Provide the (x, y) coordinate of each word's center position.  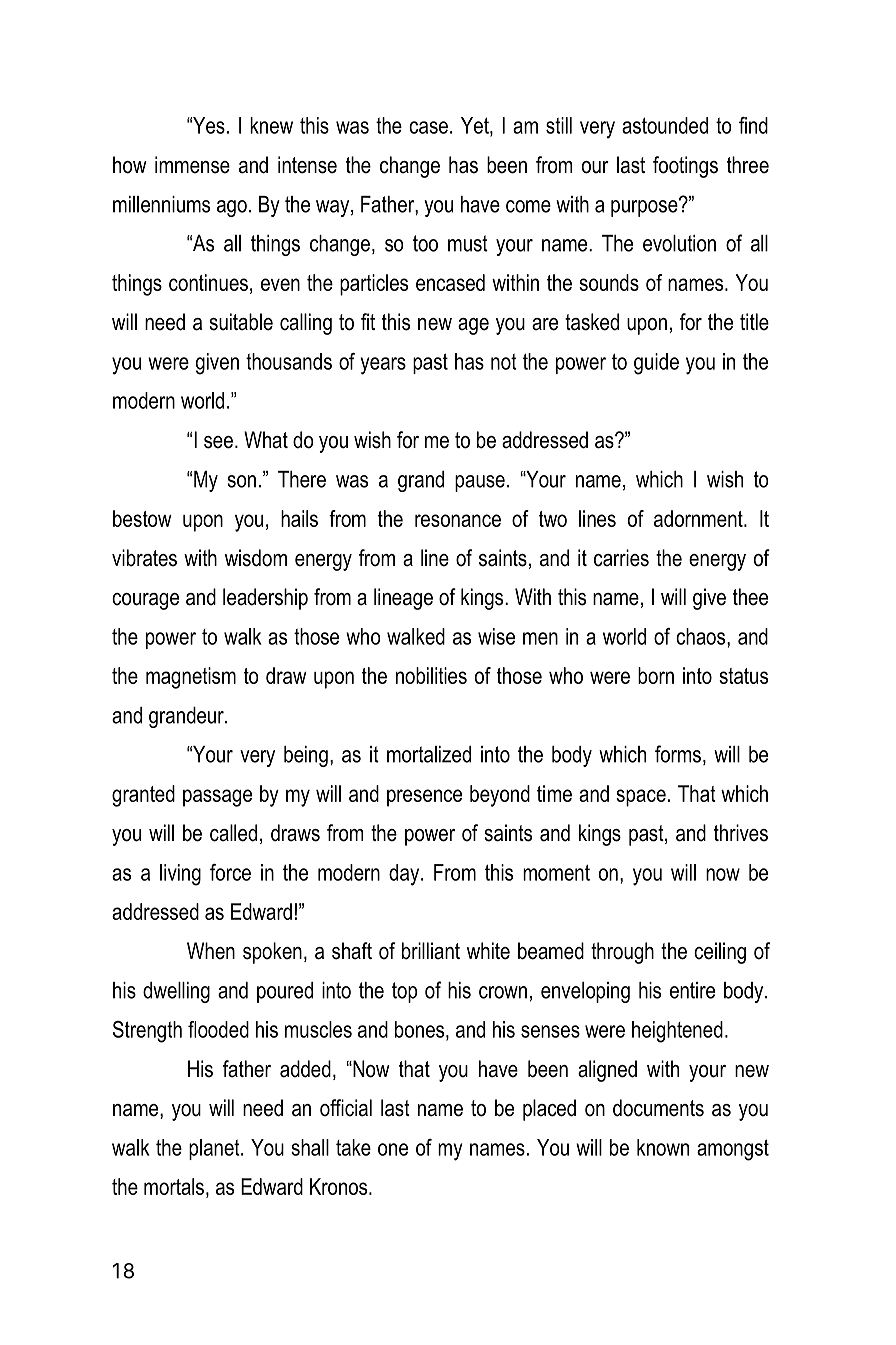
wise (496, 636)
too (425, 243)
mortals (174, 1186)
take (353, 1147)
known (663, 1147)
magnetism (191, 678)
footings (685, 167)
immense (192, 165)
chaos (702, 636)
